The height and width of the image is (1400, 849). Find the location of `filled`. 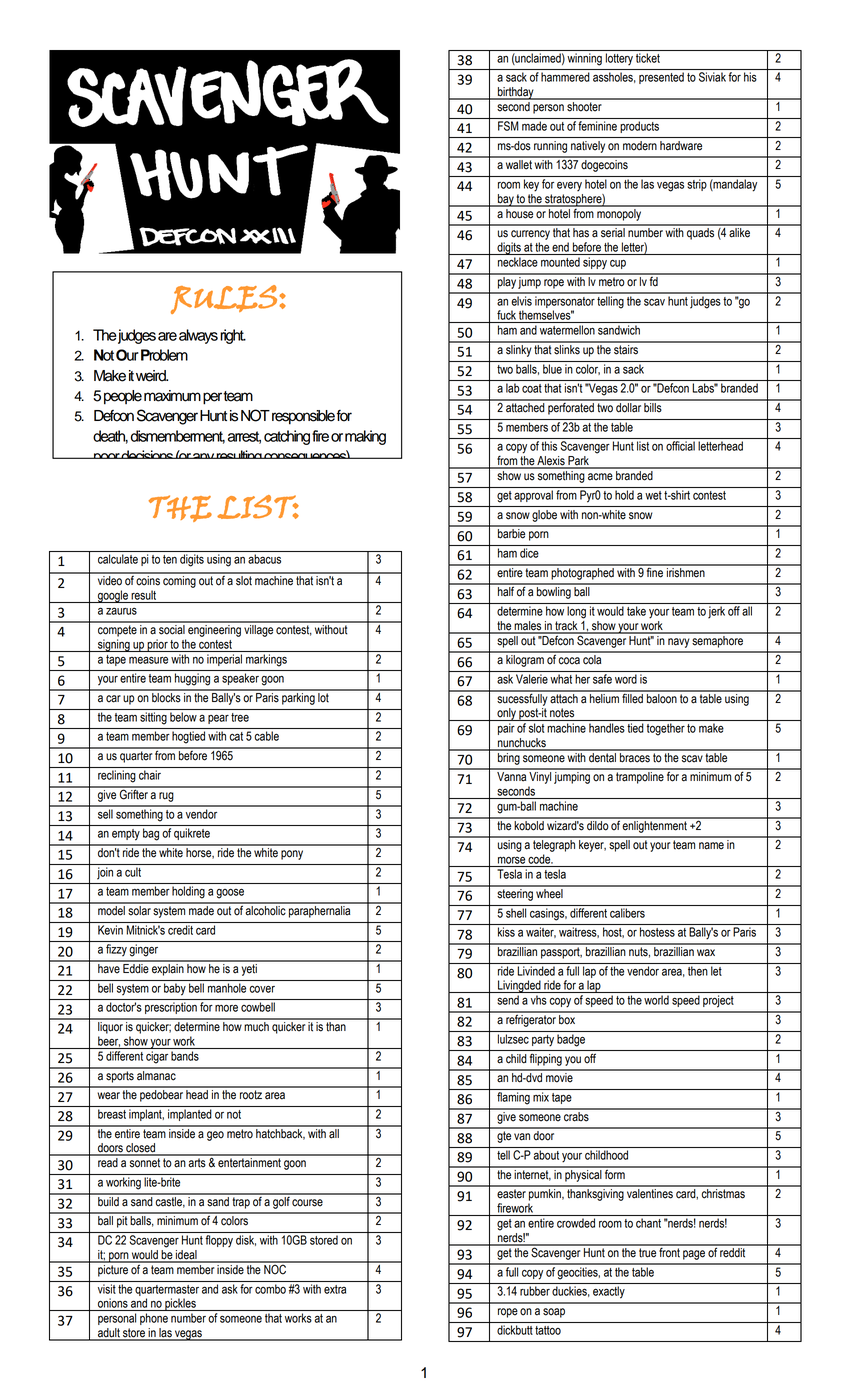

filled is located at coordinates (632, 697).
